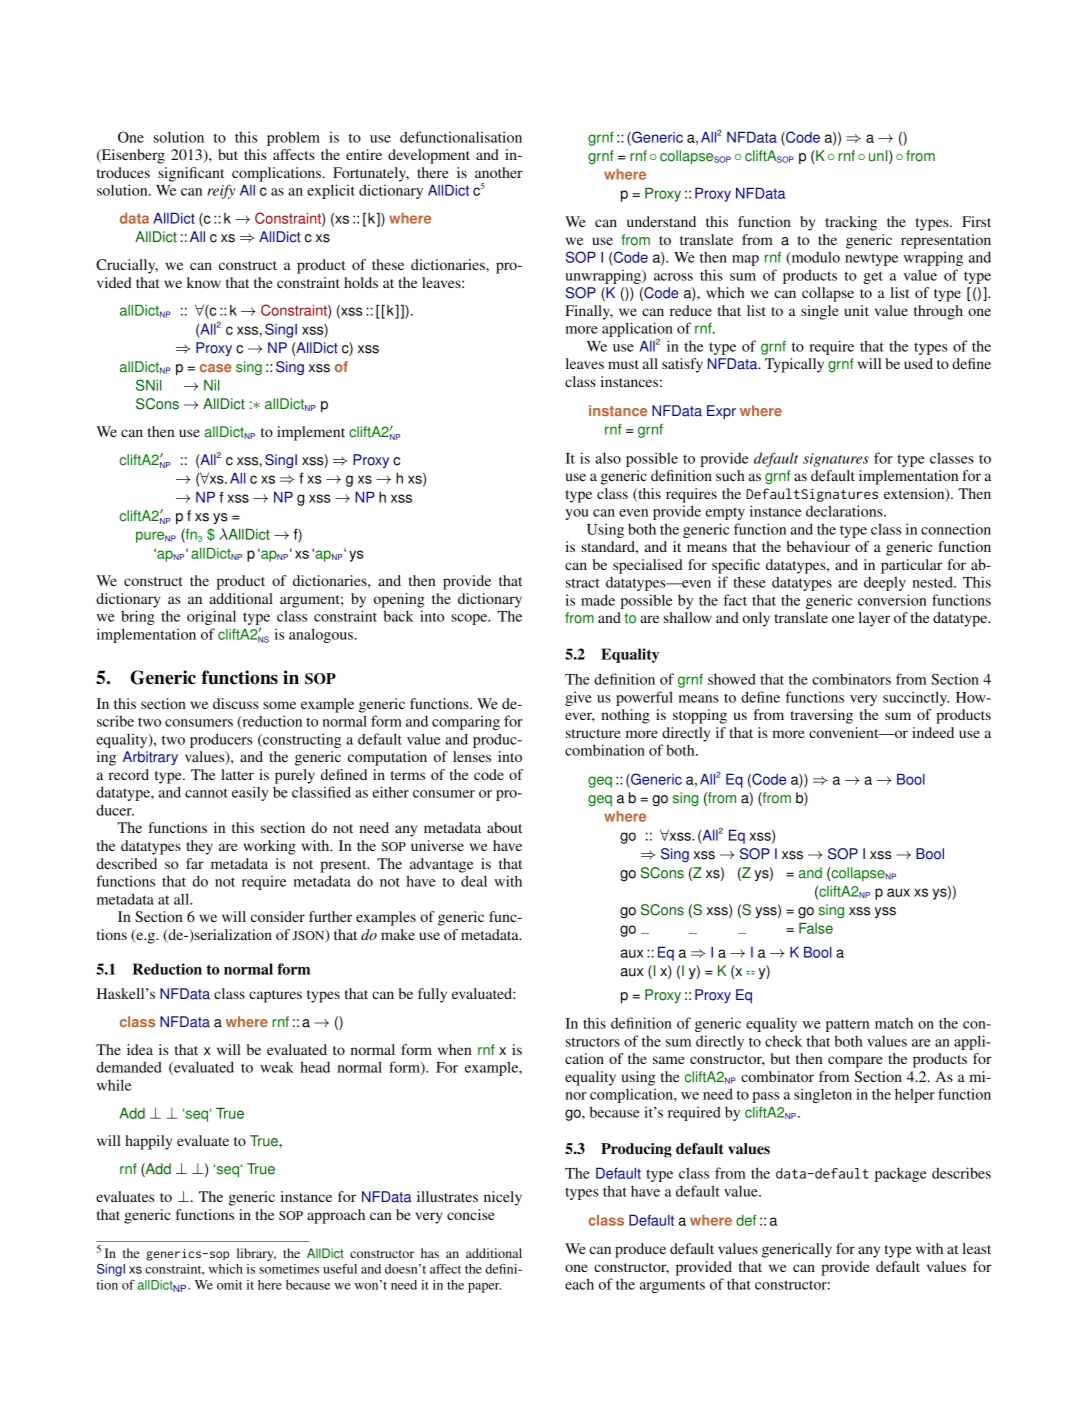 Image resolution: width=1091 pixels, height=1412 pixels. Describe the element at coordinates (221, 191) in the screenshot. I see `reify` at that location.
